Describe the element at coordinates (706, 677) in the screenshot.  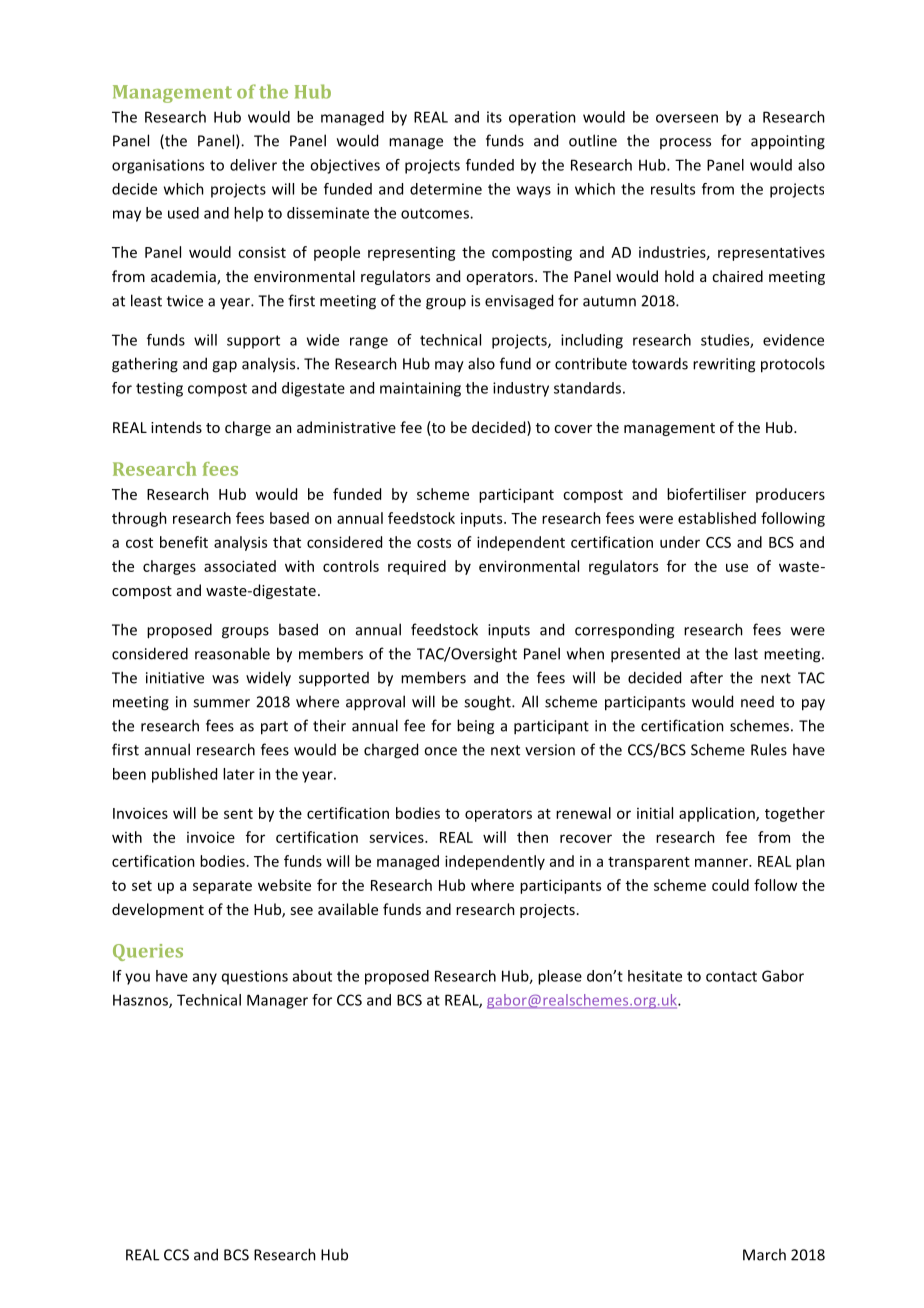
I see `after` at that location.
